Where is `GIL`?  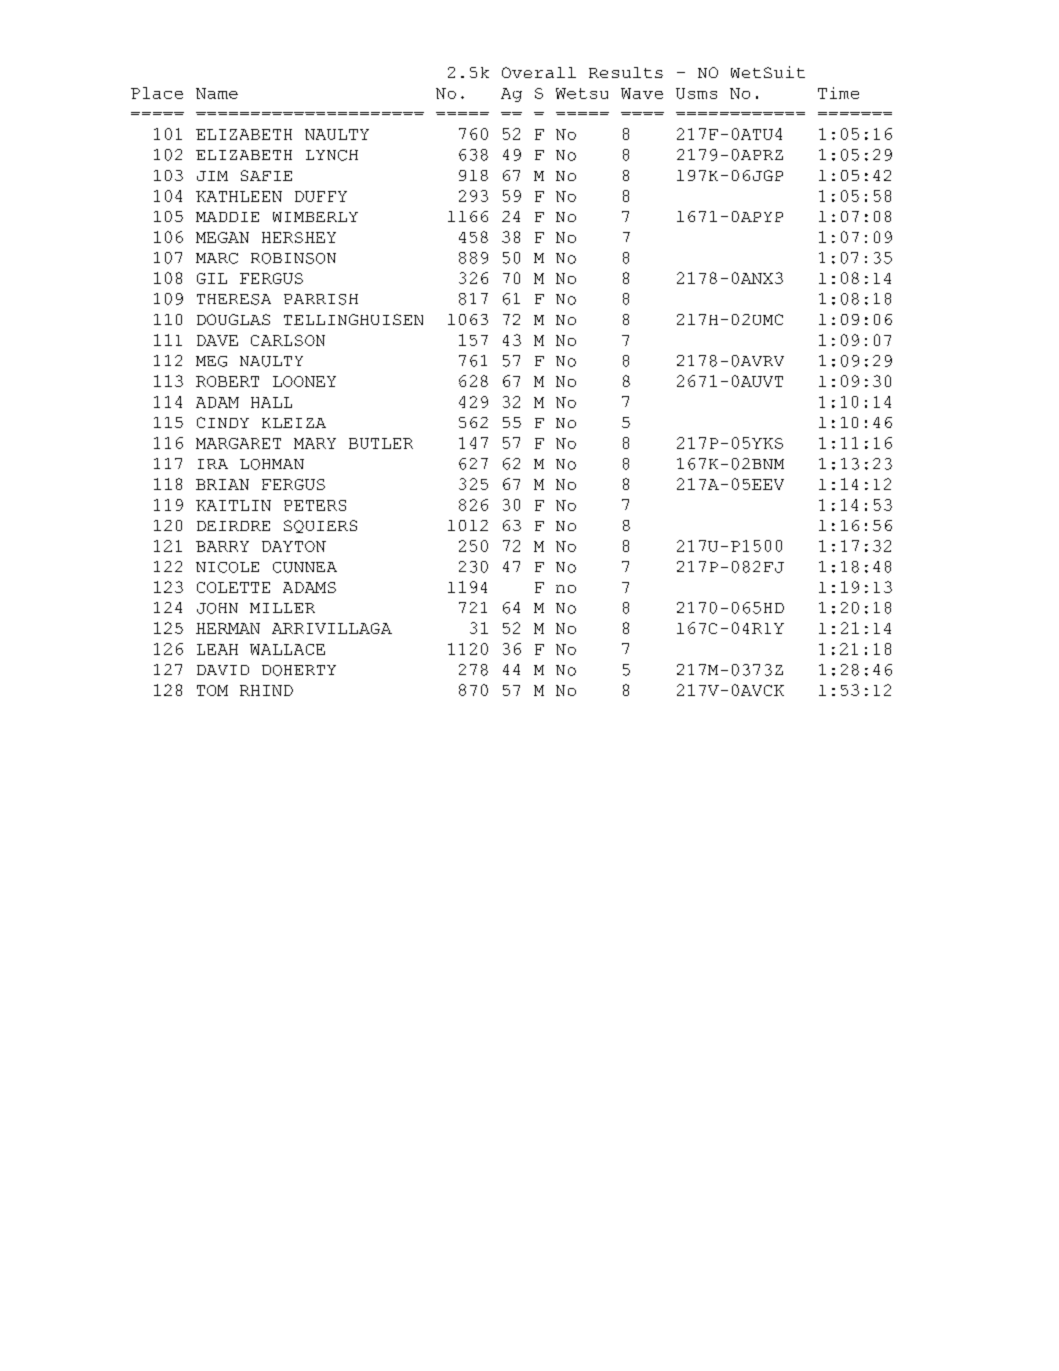 GIL is located at coordinates (212, 278).
